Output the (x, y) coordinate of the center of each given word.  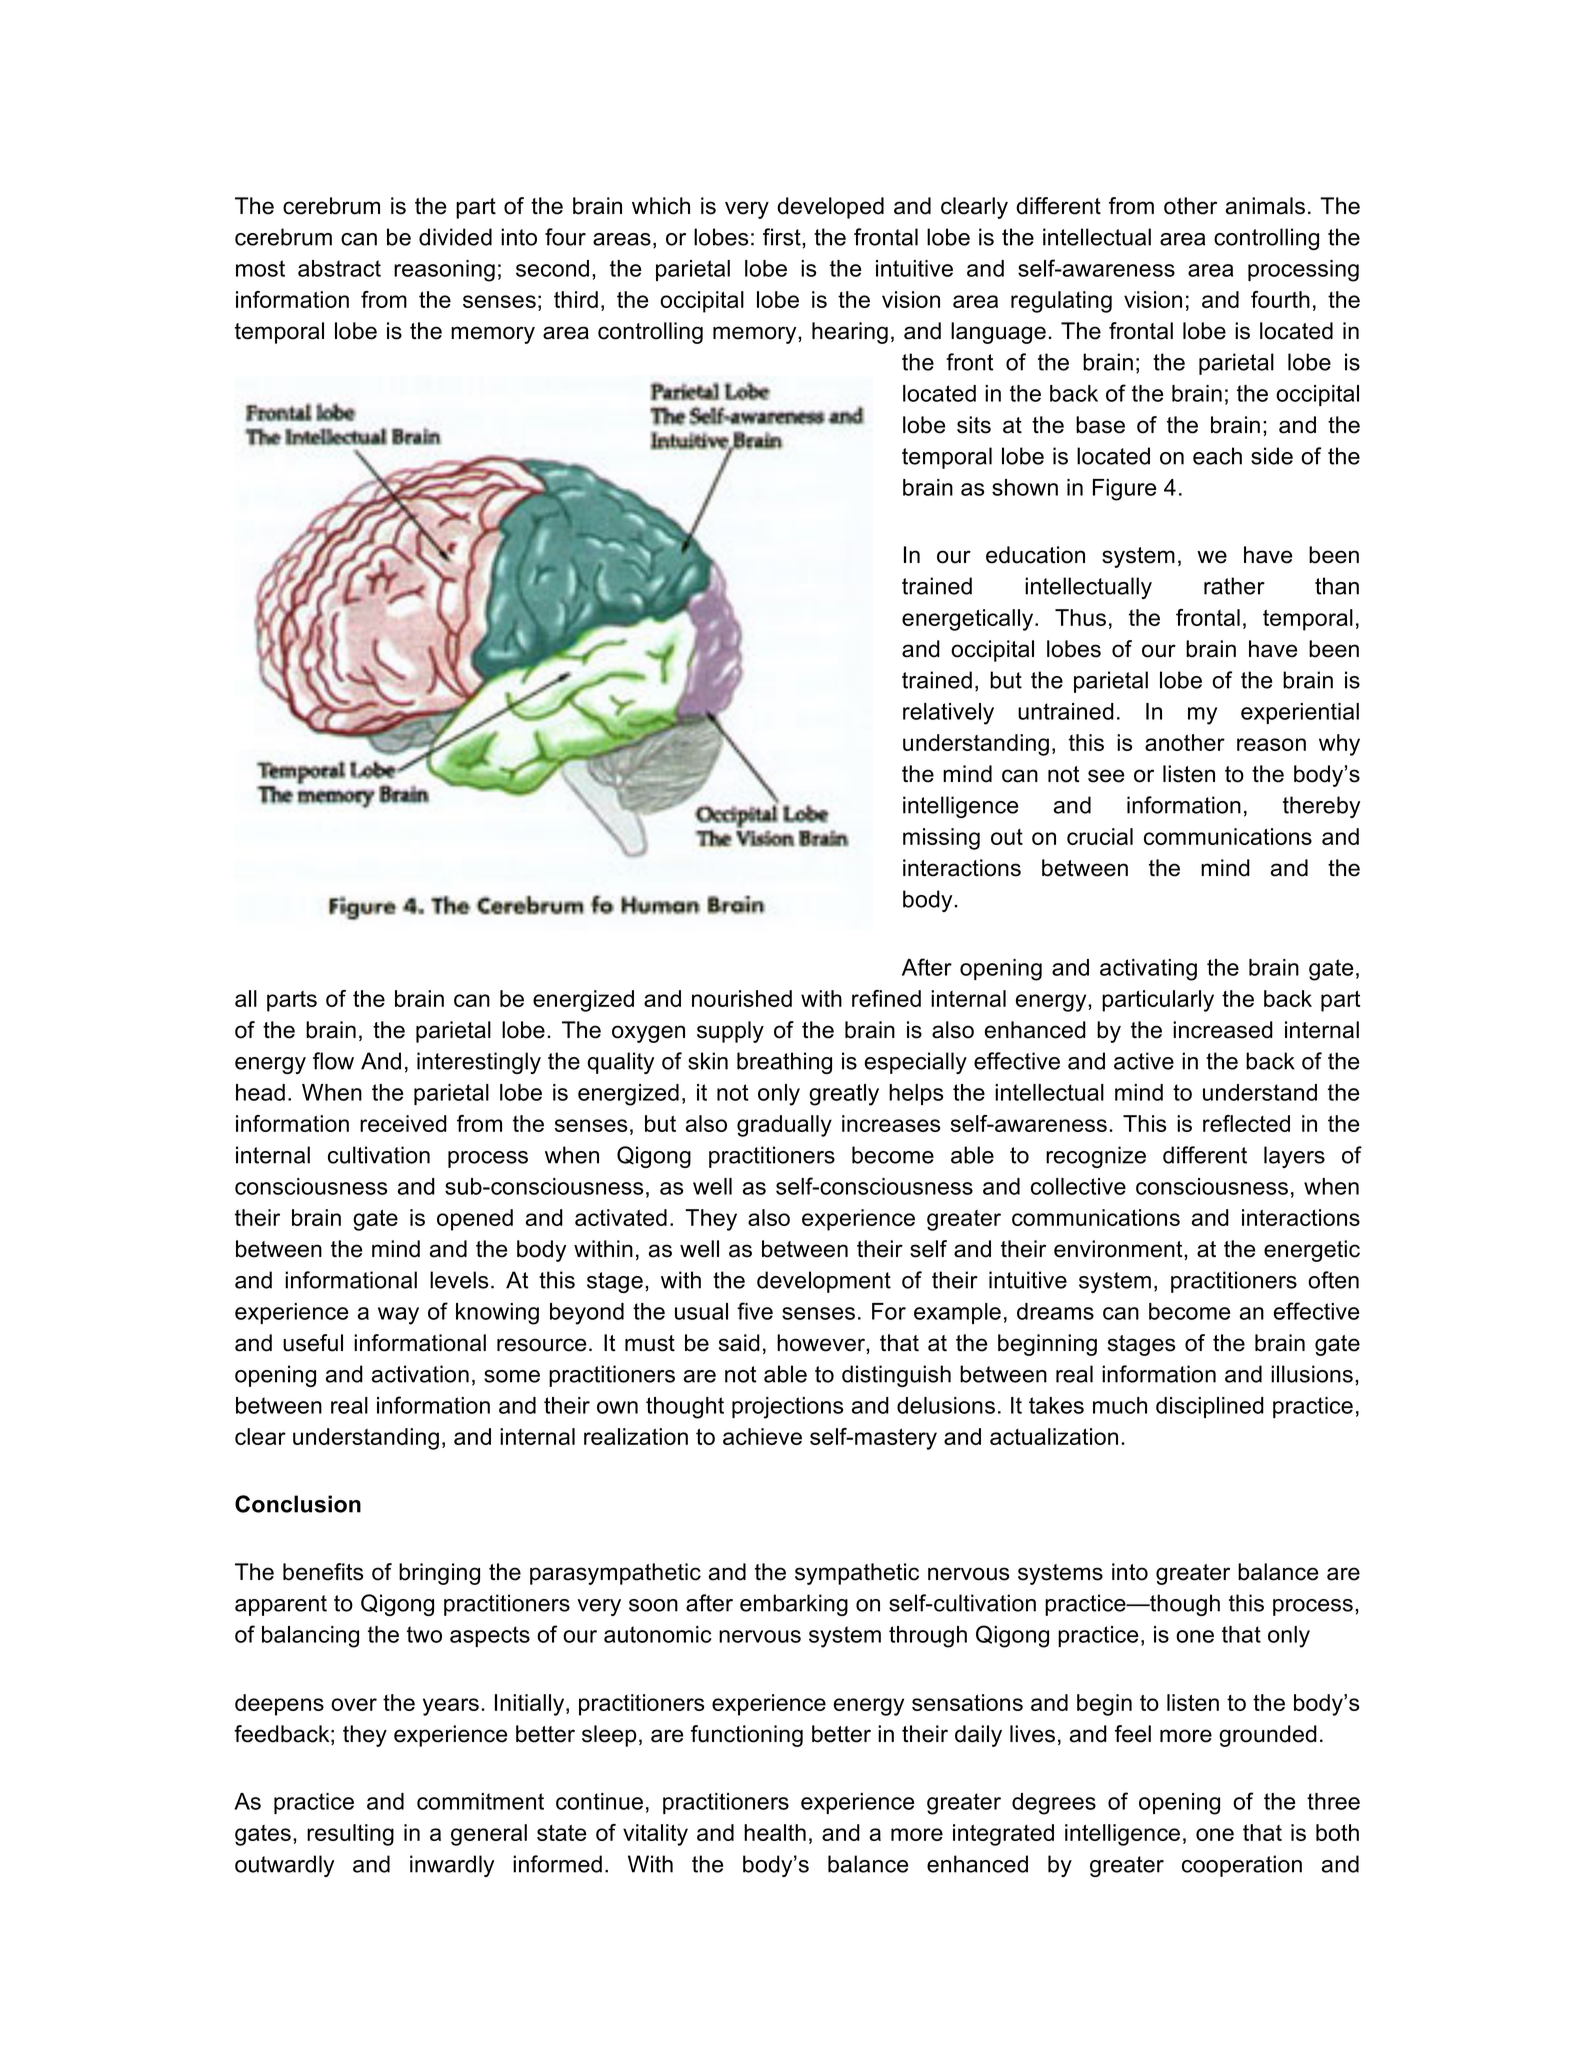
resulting (350, 1835)
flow (333, 1061)
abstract (339, 268)
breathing (784, 1063)
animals (1265, 206)
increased (1223, 1030)
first (783, 237)
